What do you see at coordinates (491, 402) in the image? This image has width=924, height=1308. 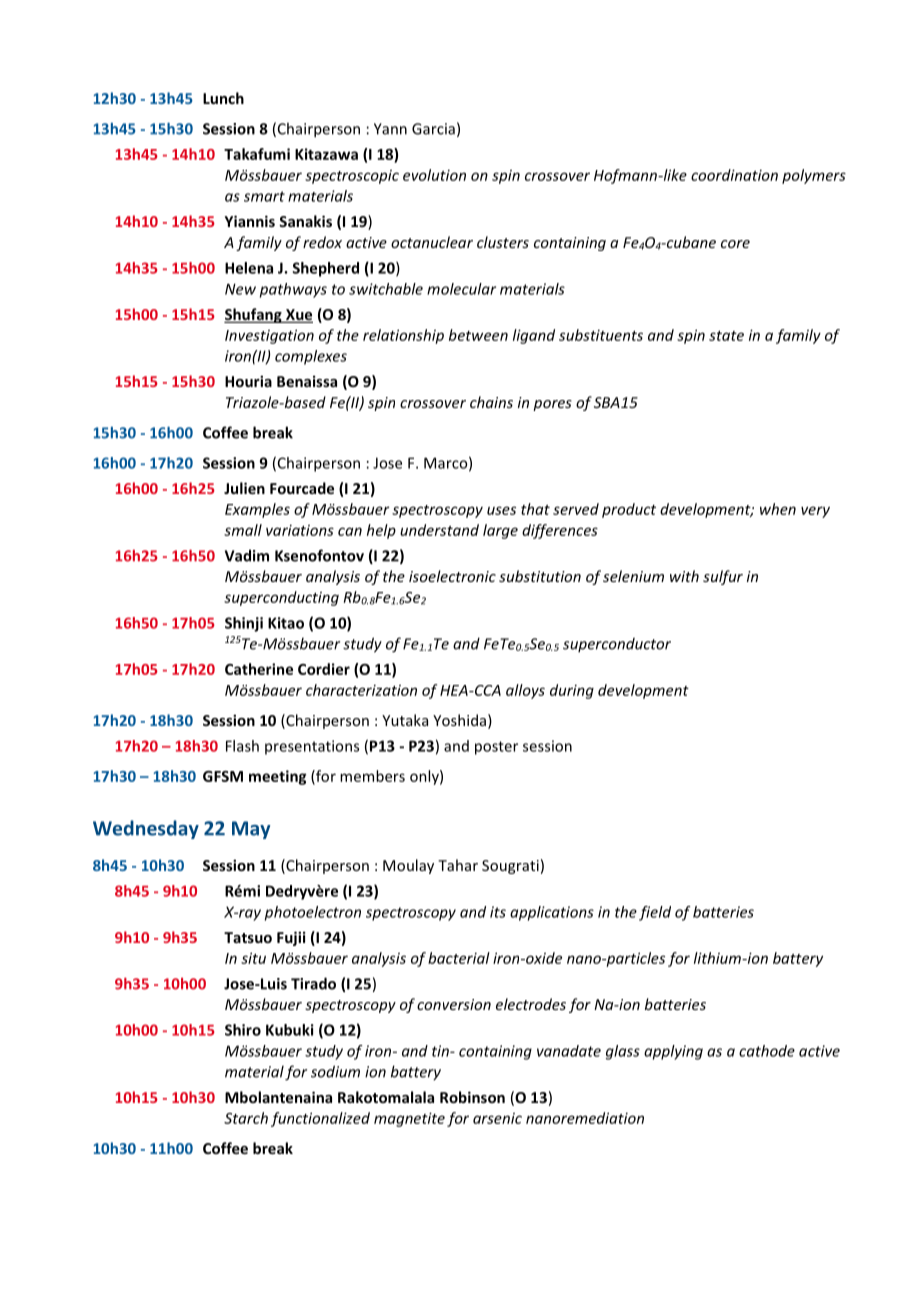 I see `chains` at bounding box center [491, 402].
